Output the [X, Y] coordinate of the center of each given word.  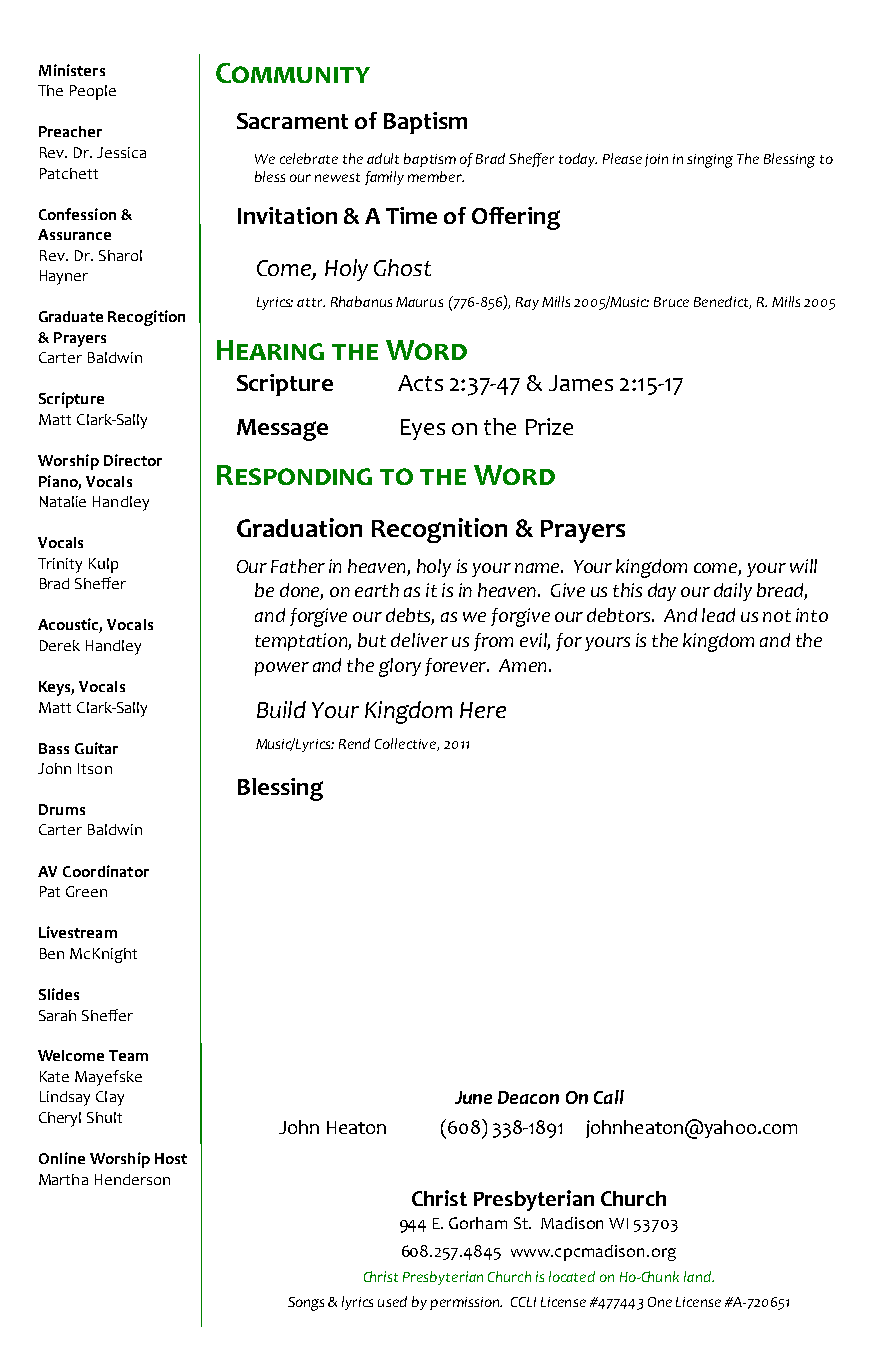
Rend [354, 743]
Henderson [132, 1179]
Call [609, 1097]
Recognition [439, 530]
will [803, 566]
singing [710, 161]
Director [133, 460]
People [93, 92]
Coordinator [106, 871]
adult [383, 158]
